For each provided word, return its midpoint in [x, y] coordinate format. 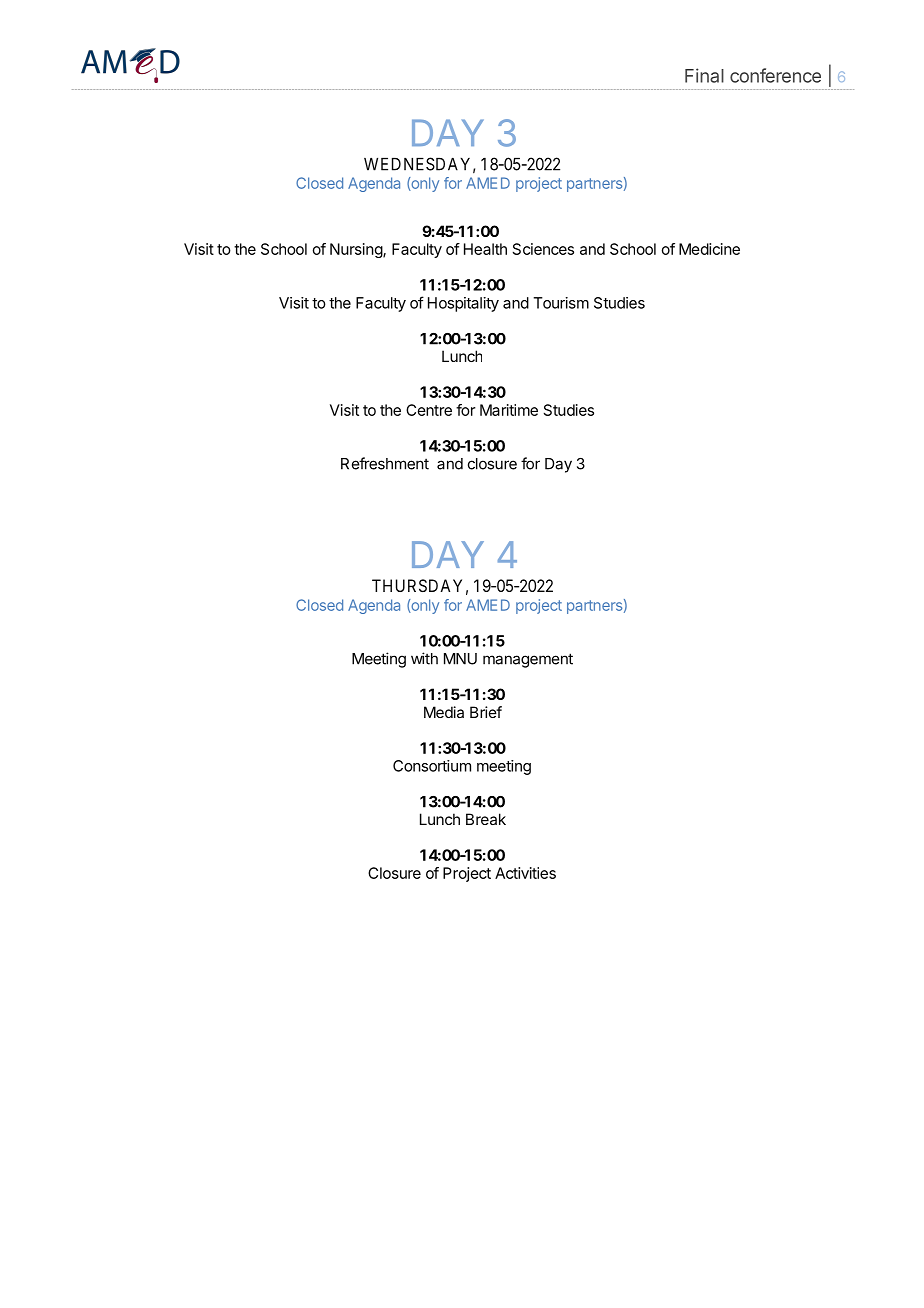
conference [775, 75]
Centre [429, 410]
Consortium [432, 766]
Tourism [561, 303]
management [528, 660]
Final [704, 75]
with [424, 658]
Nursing [357, 250]
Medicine [709, 249]
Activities [525, 873]
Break [486, 819]
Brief [486, 712]
